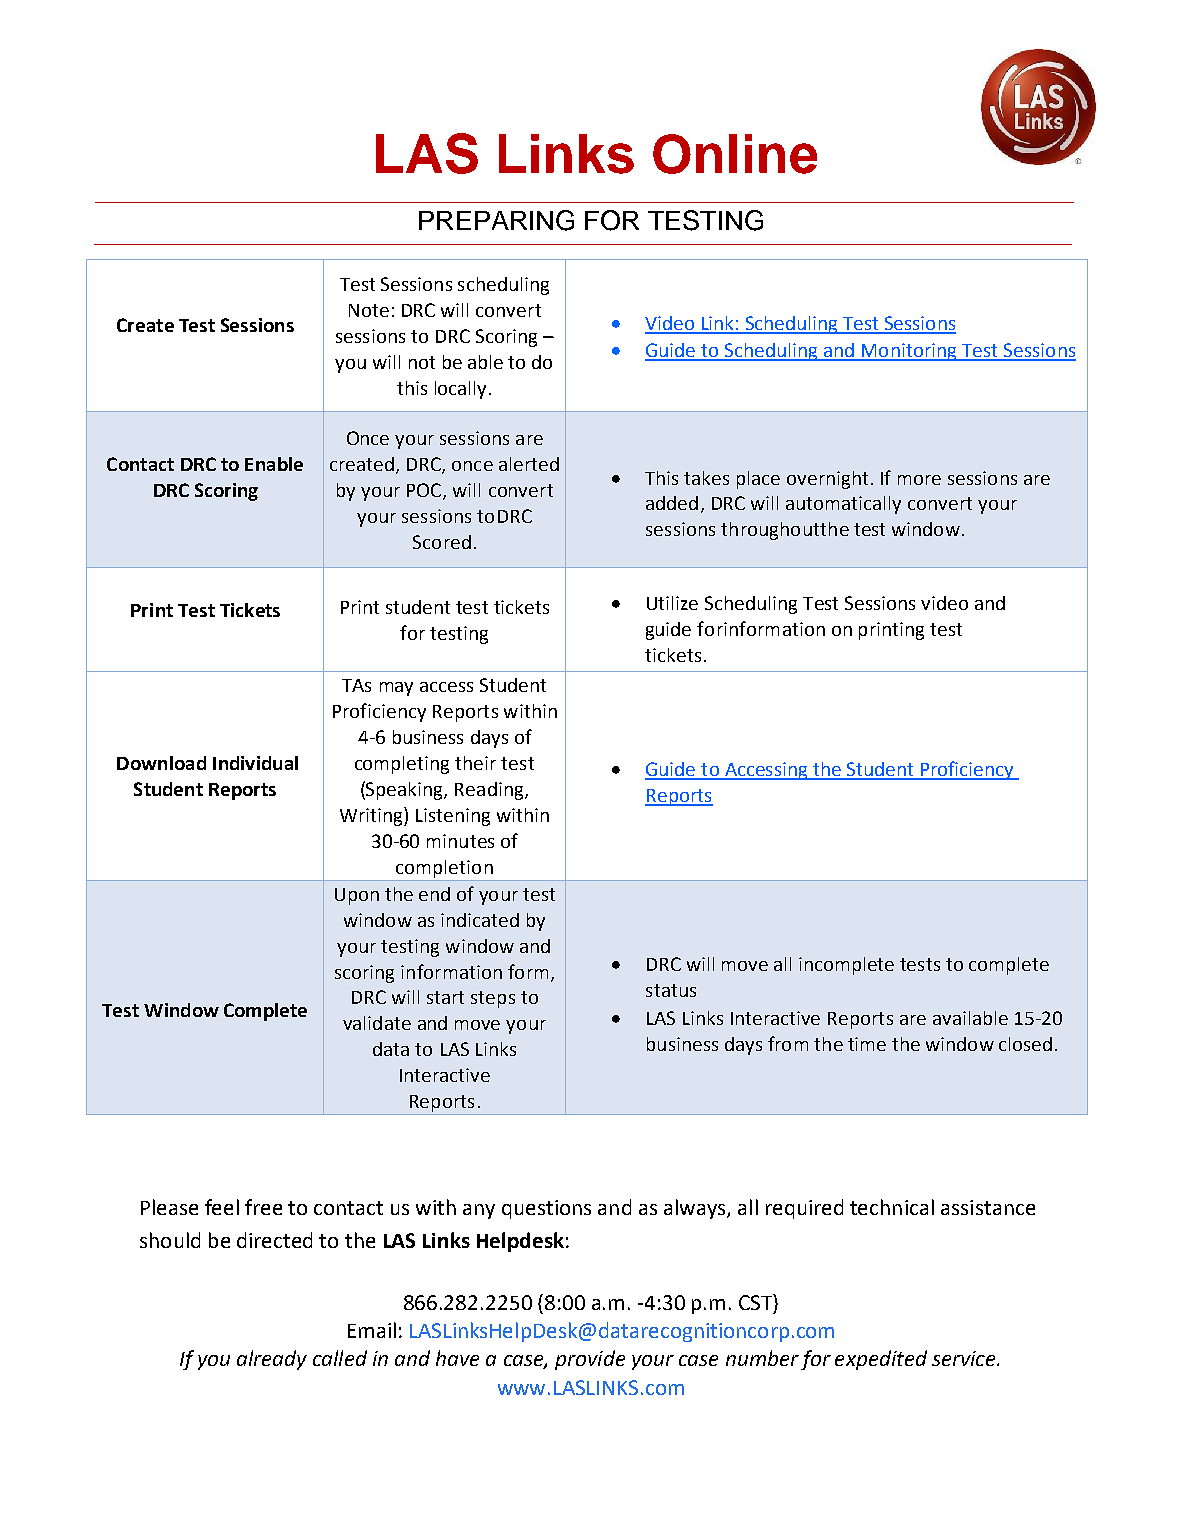 This screenshot has width=1182, height=1529. What do you see at coordinates (255, 763) in the screenshot?
I see `Individual` at bounding box center [255, 763].
